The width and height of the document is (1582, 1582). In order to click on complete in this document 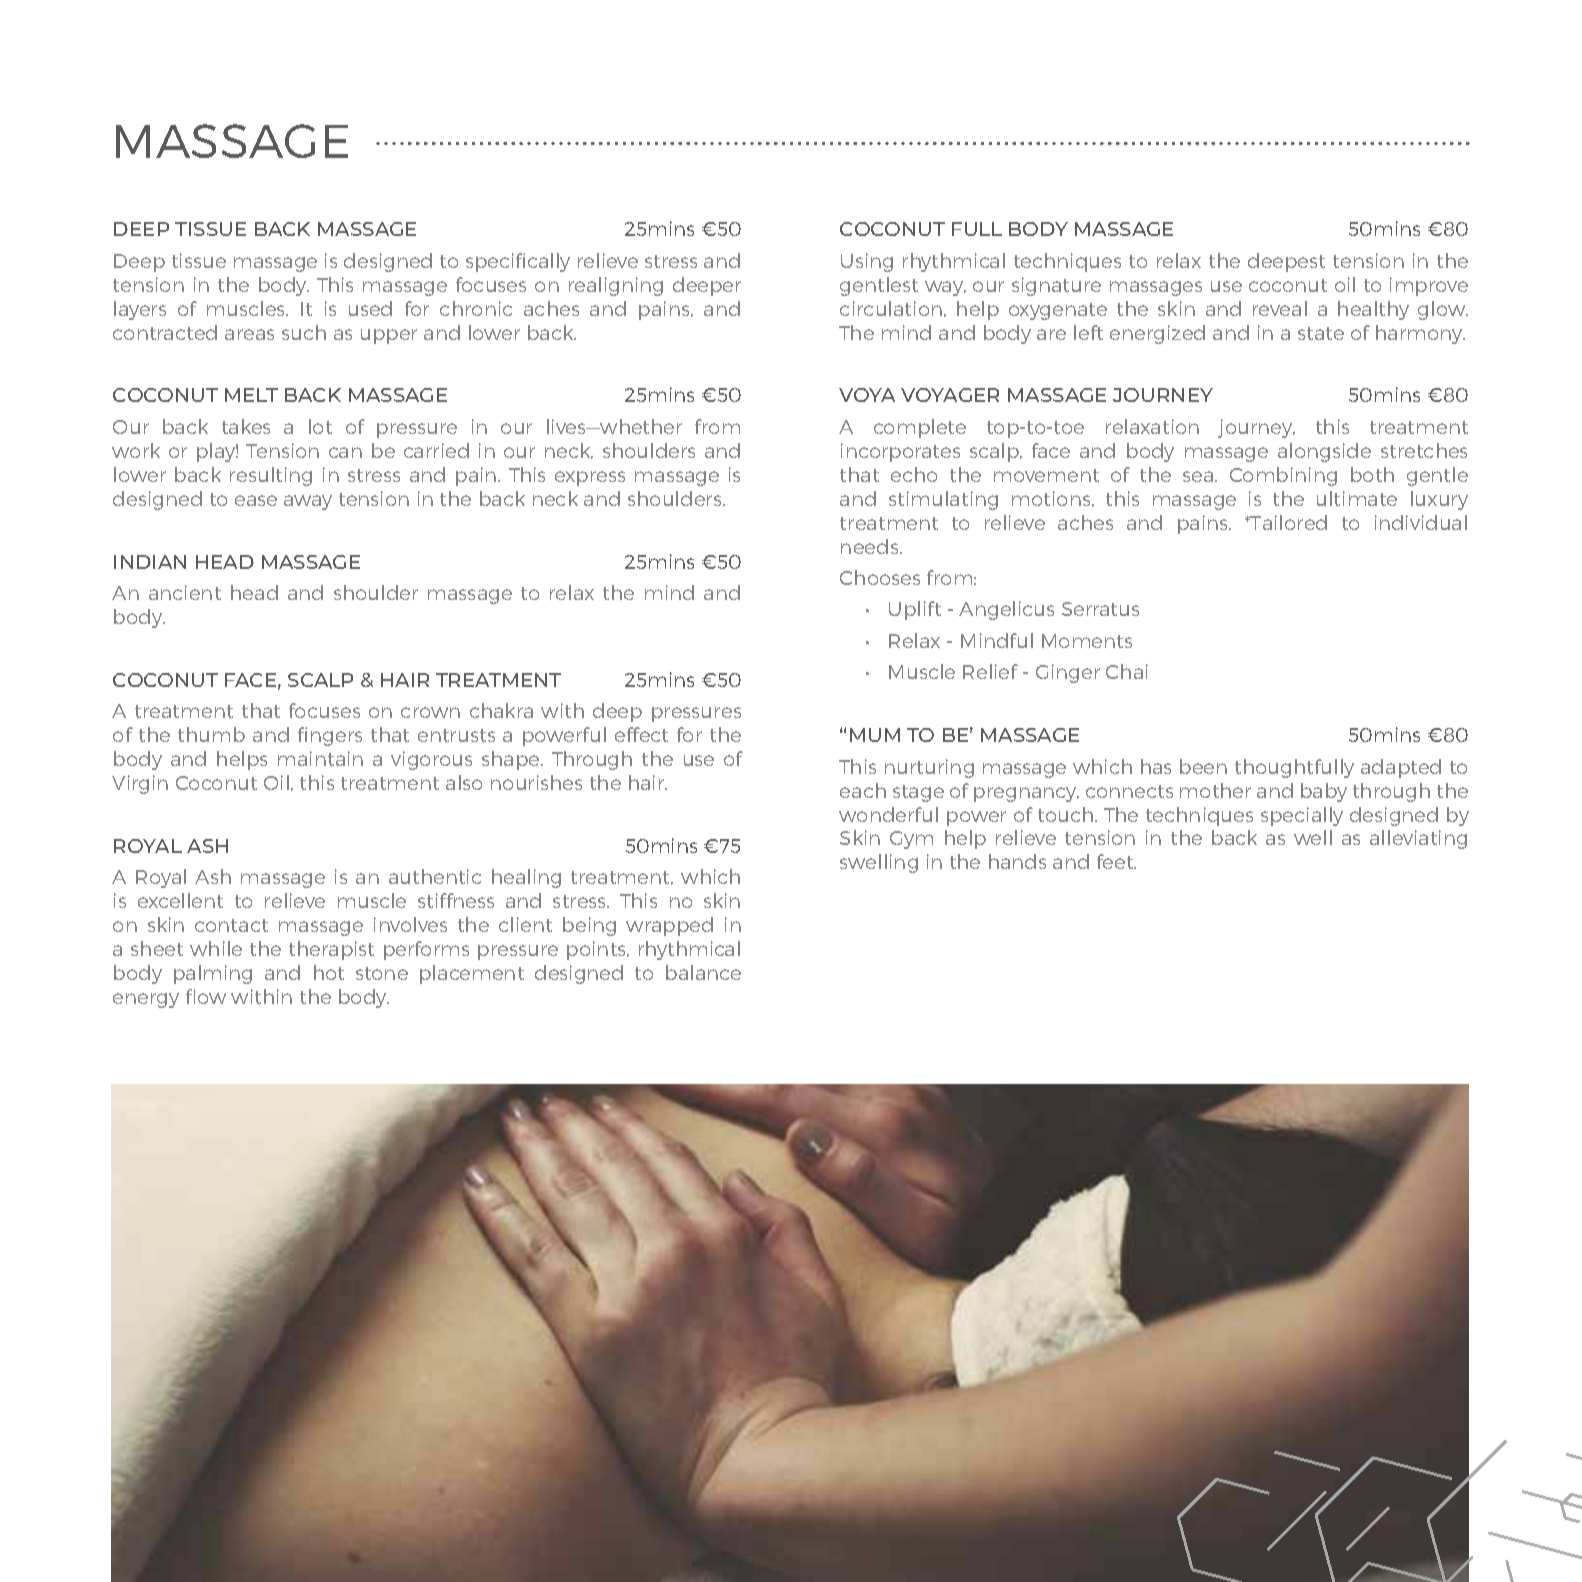, I will do `click(920, 428)`.
